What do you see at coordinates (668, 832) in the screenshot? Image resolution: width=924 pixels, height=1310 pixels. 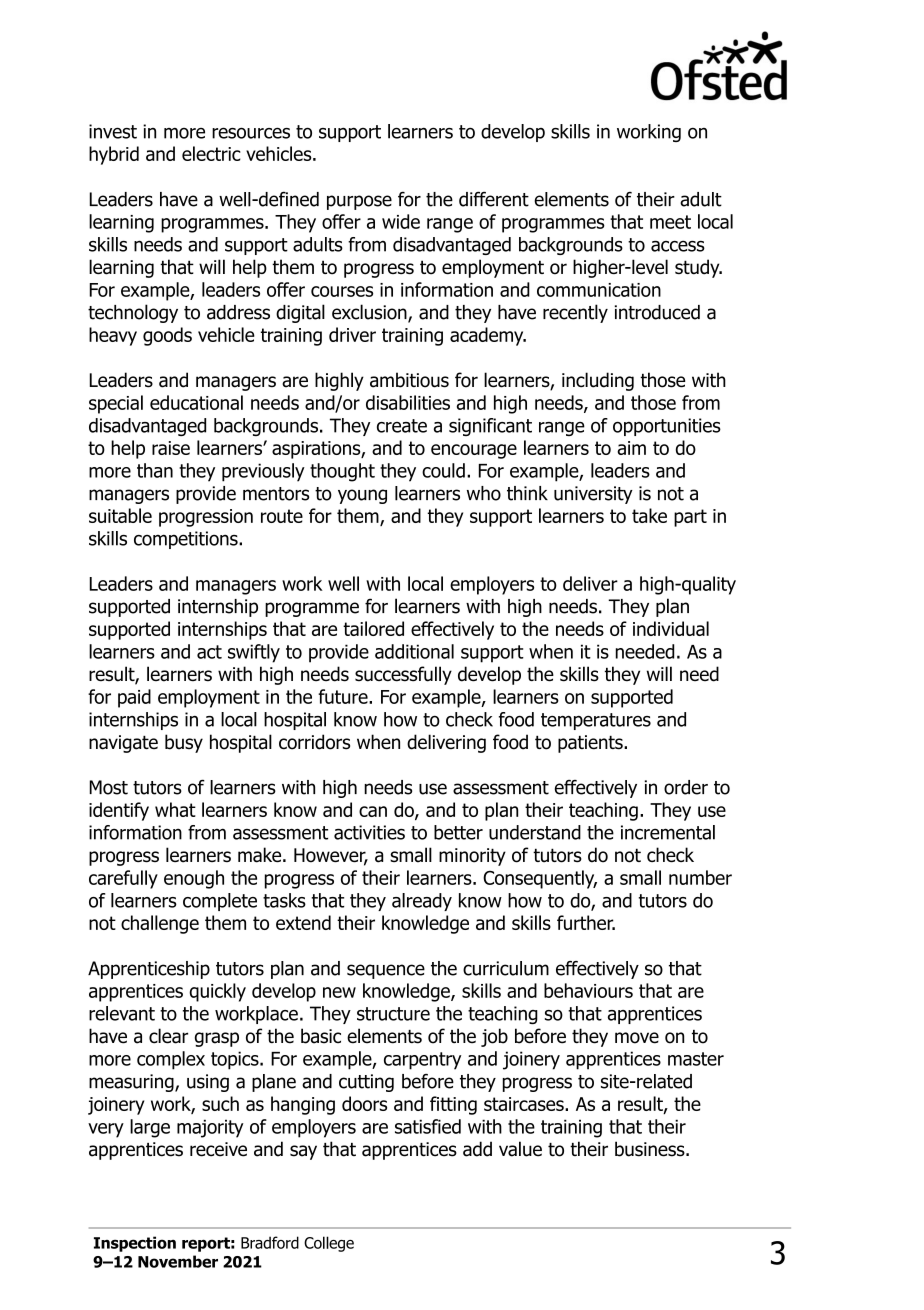 I see `incremental` at bounding box center [668, 832].
